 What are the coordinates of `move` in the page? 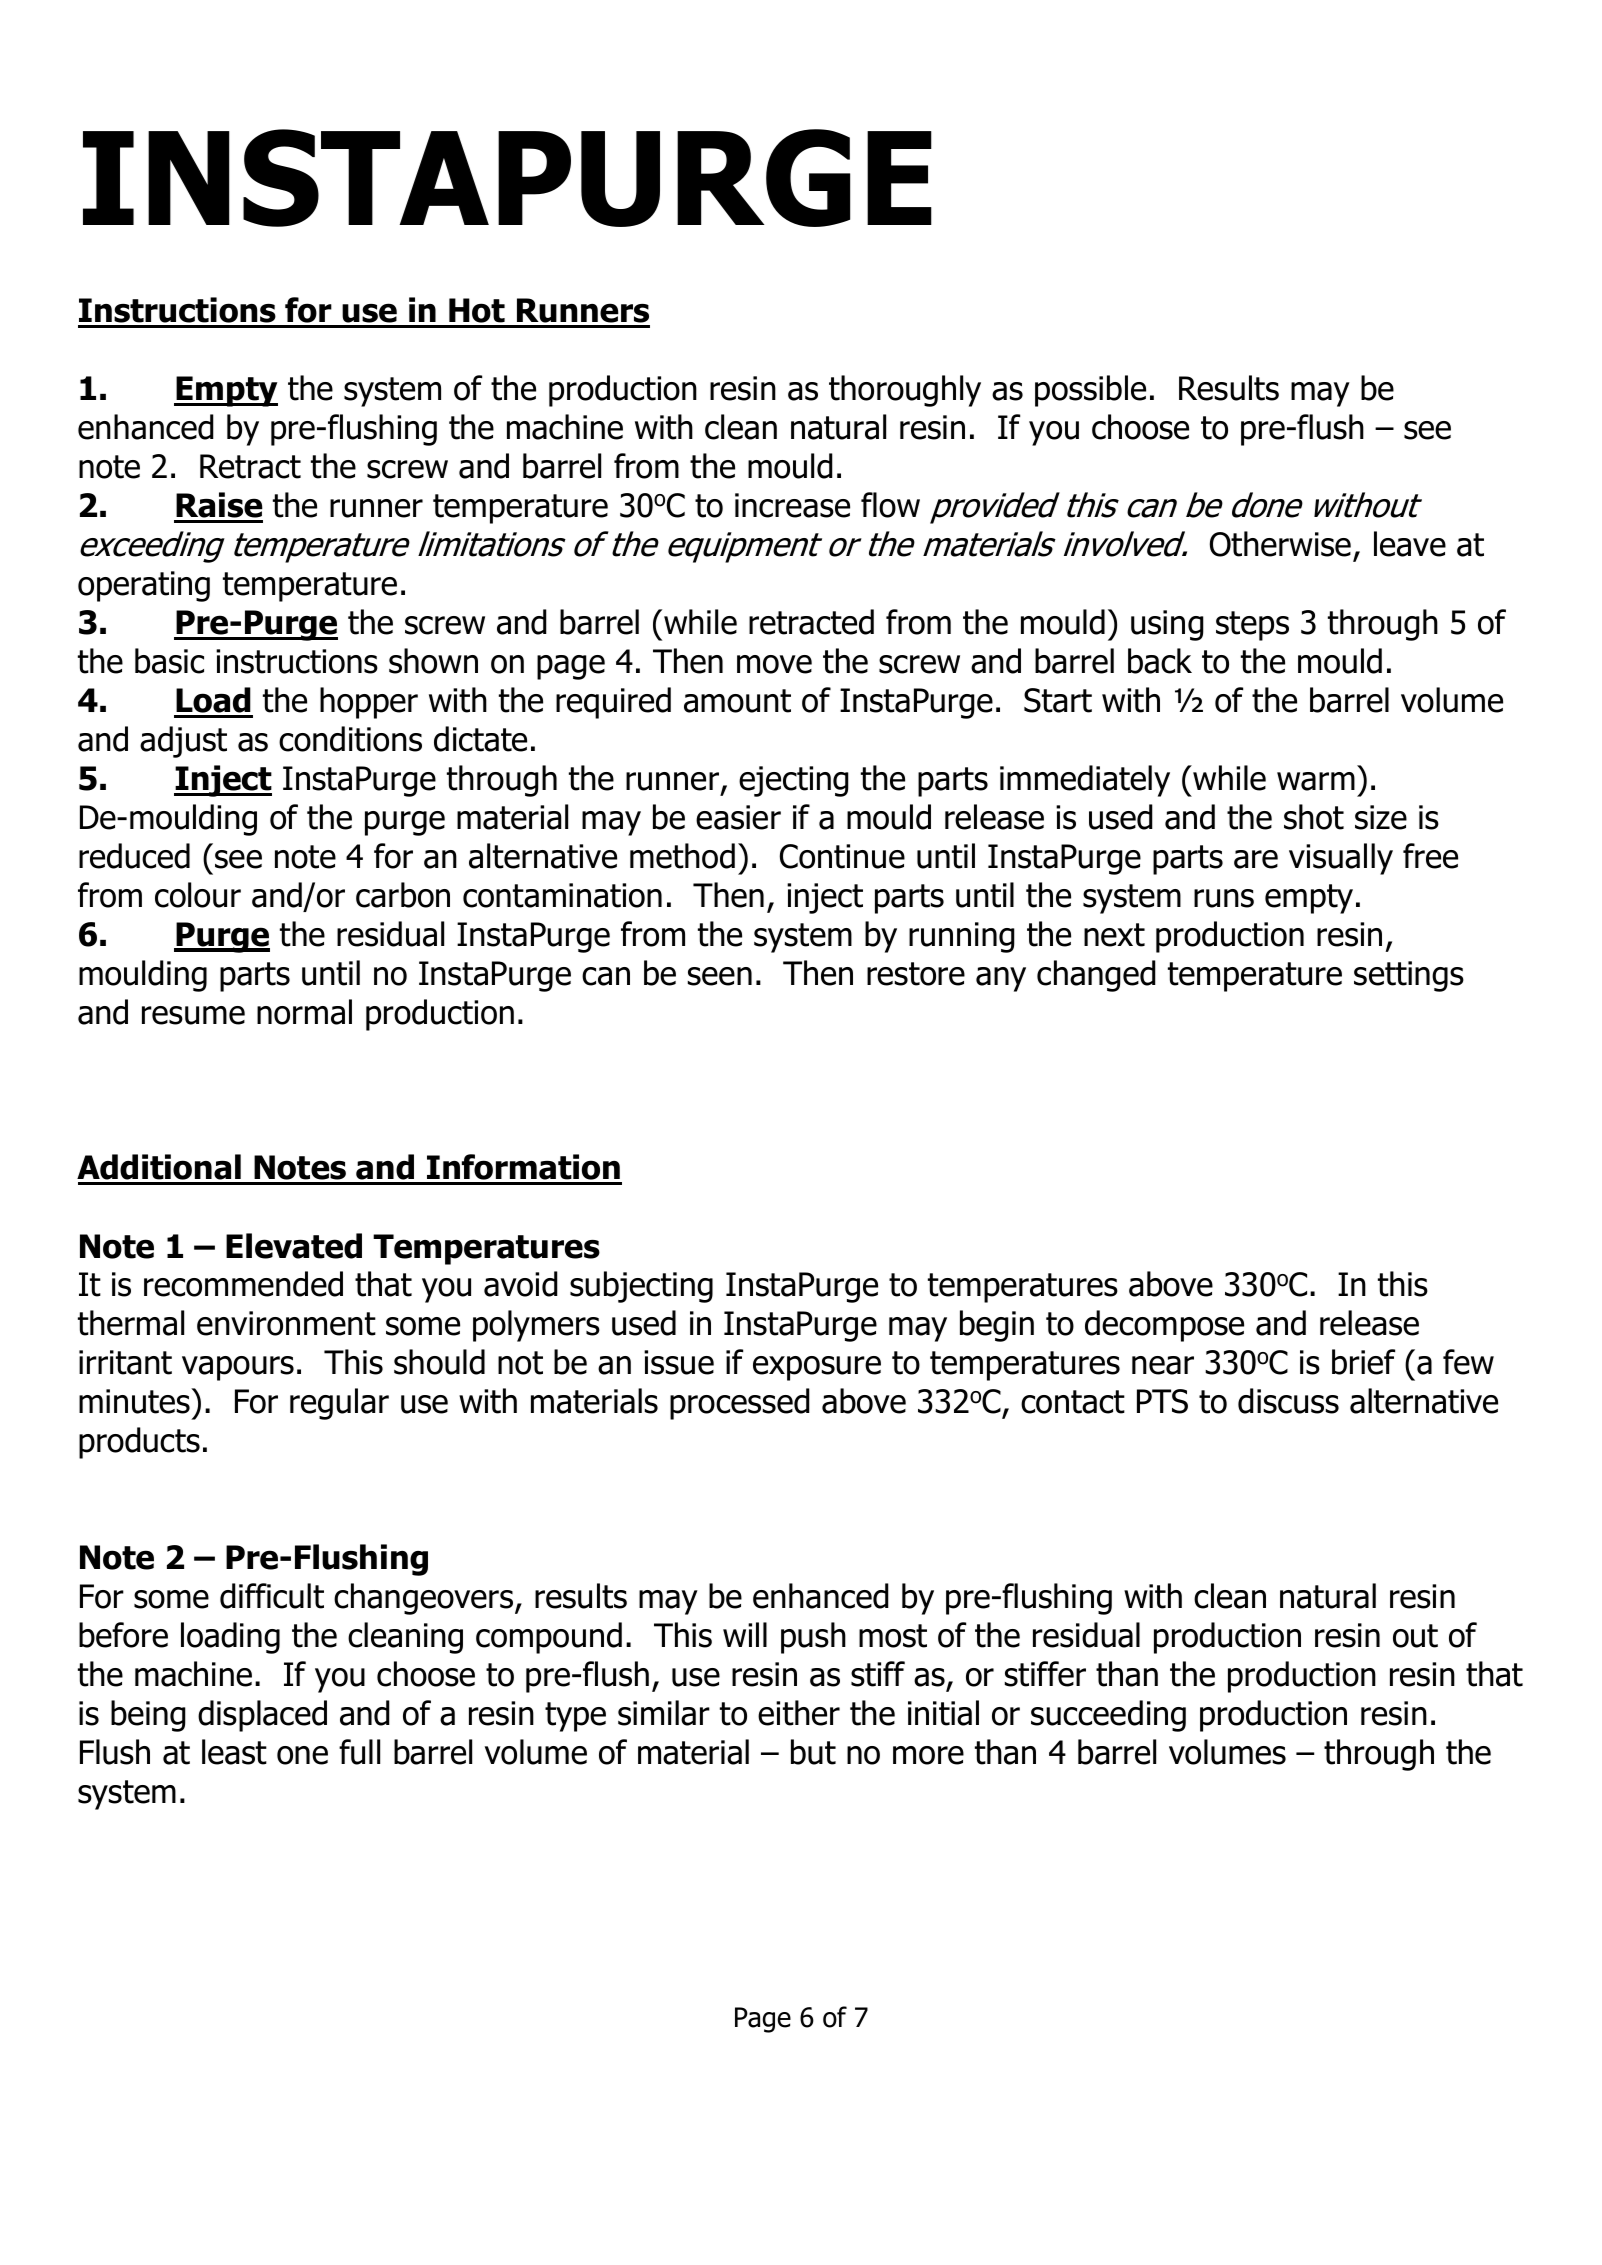 It's located at (774, 664).
